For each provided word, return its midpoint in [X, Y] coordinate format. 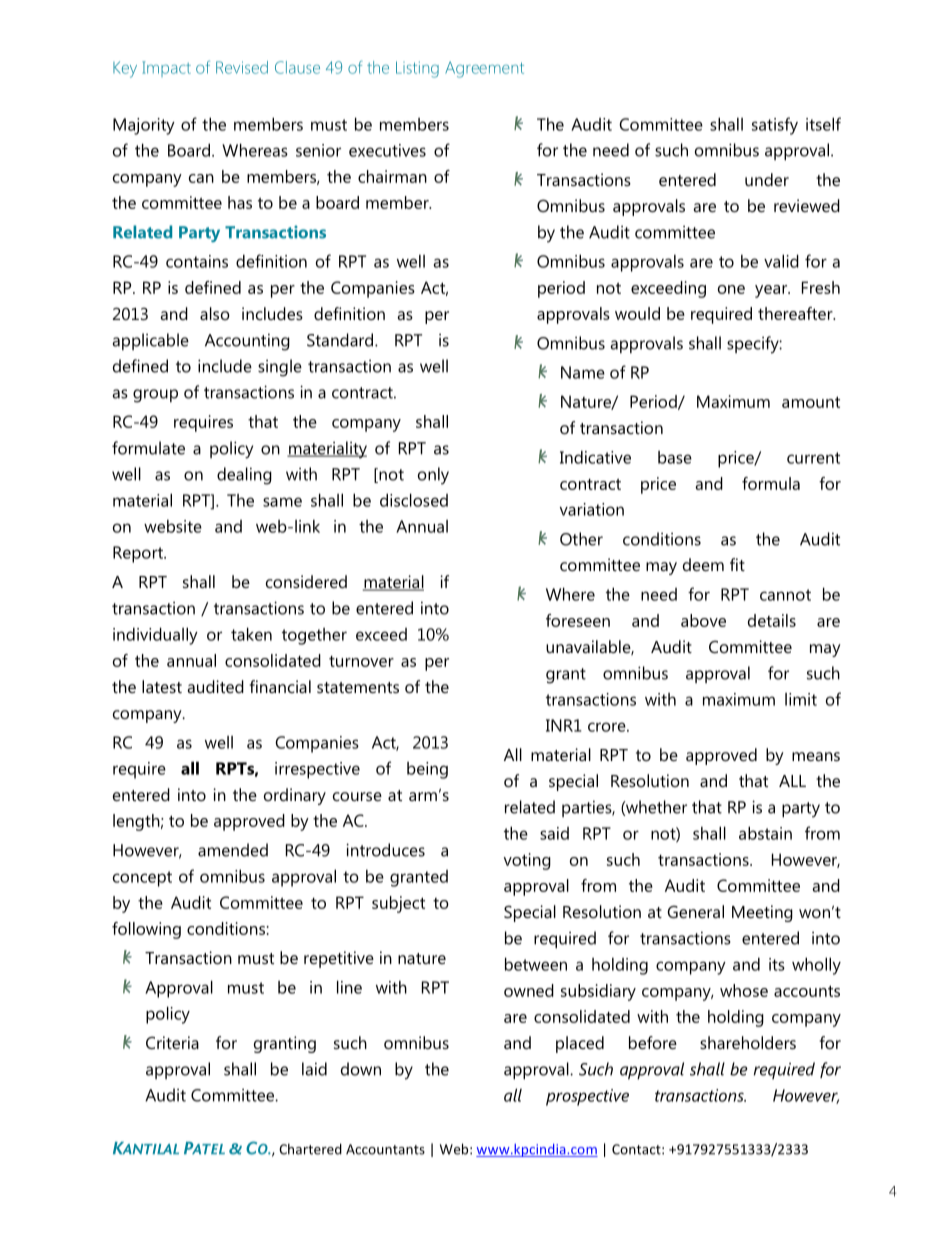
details [772, 620]
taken [251, 634]
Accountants [385, 1149]
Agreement [484, 69]
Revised [242, 67]
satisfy [775, 126]
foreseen [578, 620]
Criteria [172, 1042]
